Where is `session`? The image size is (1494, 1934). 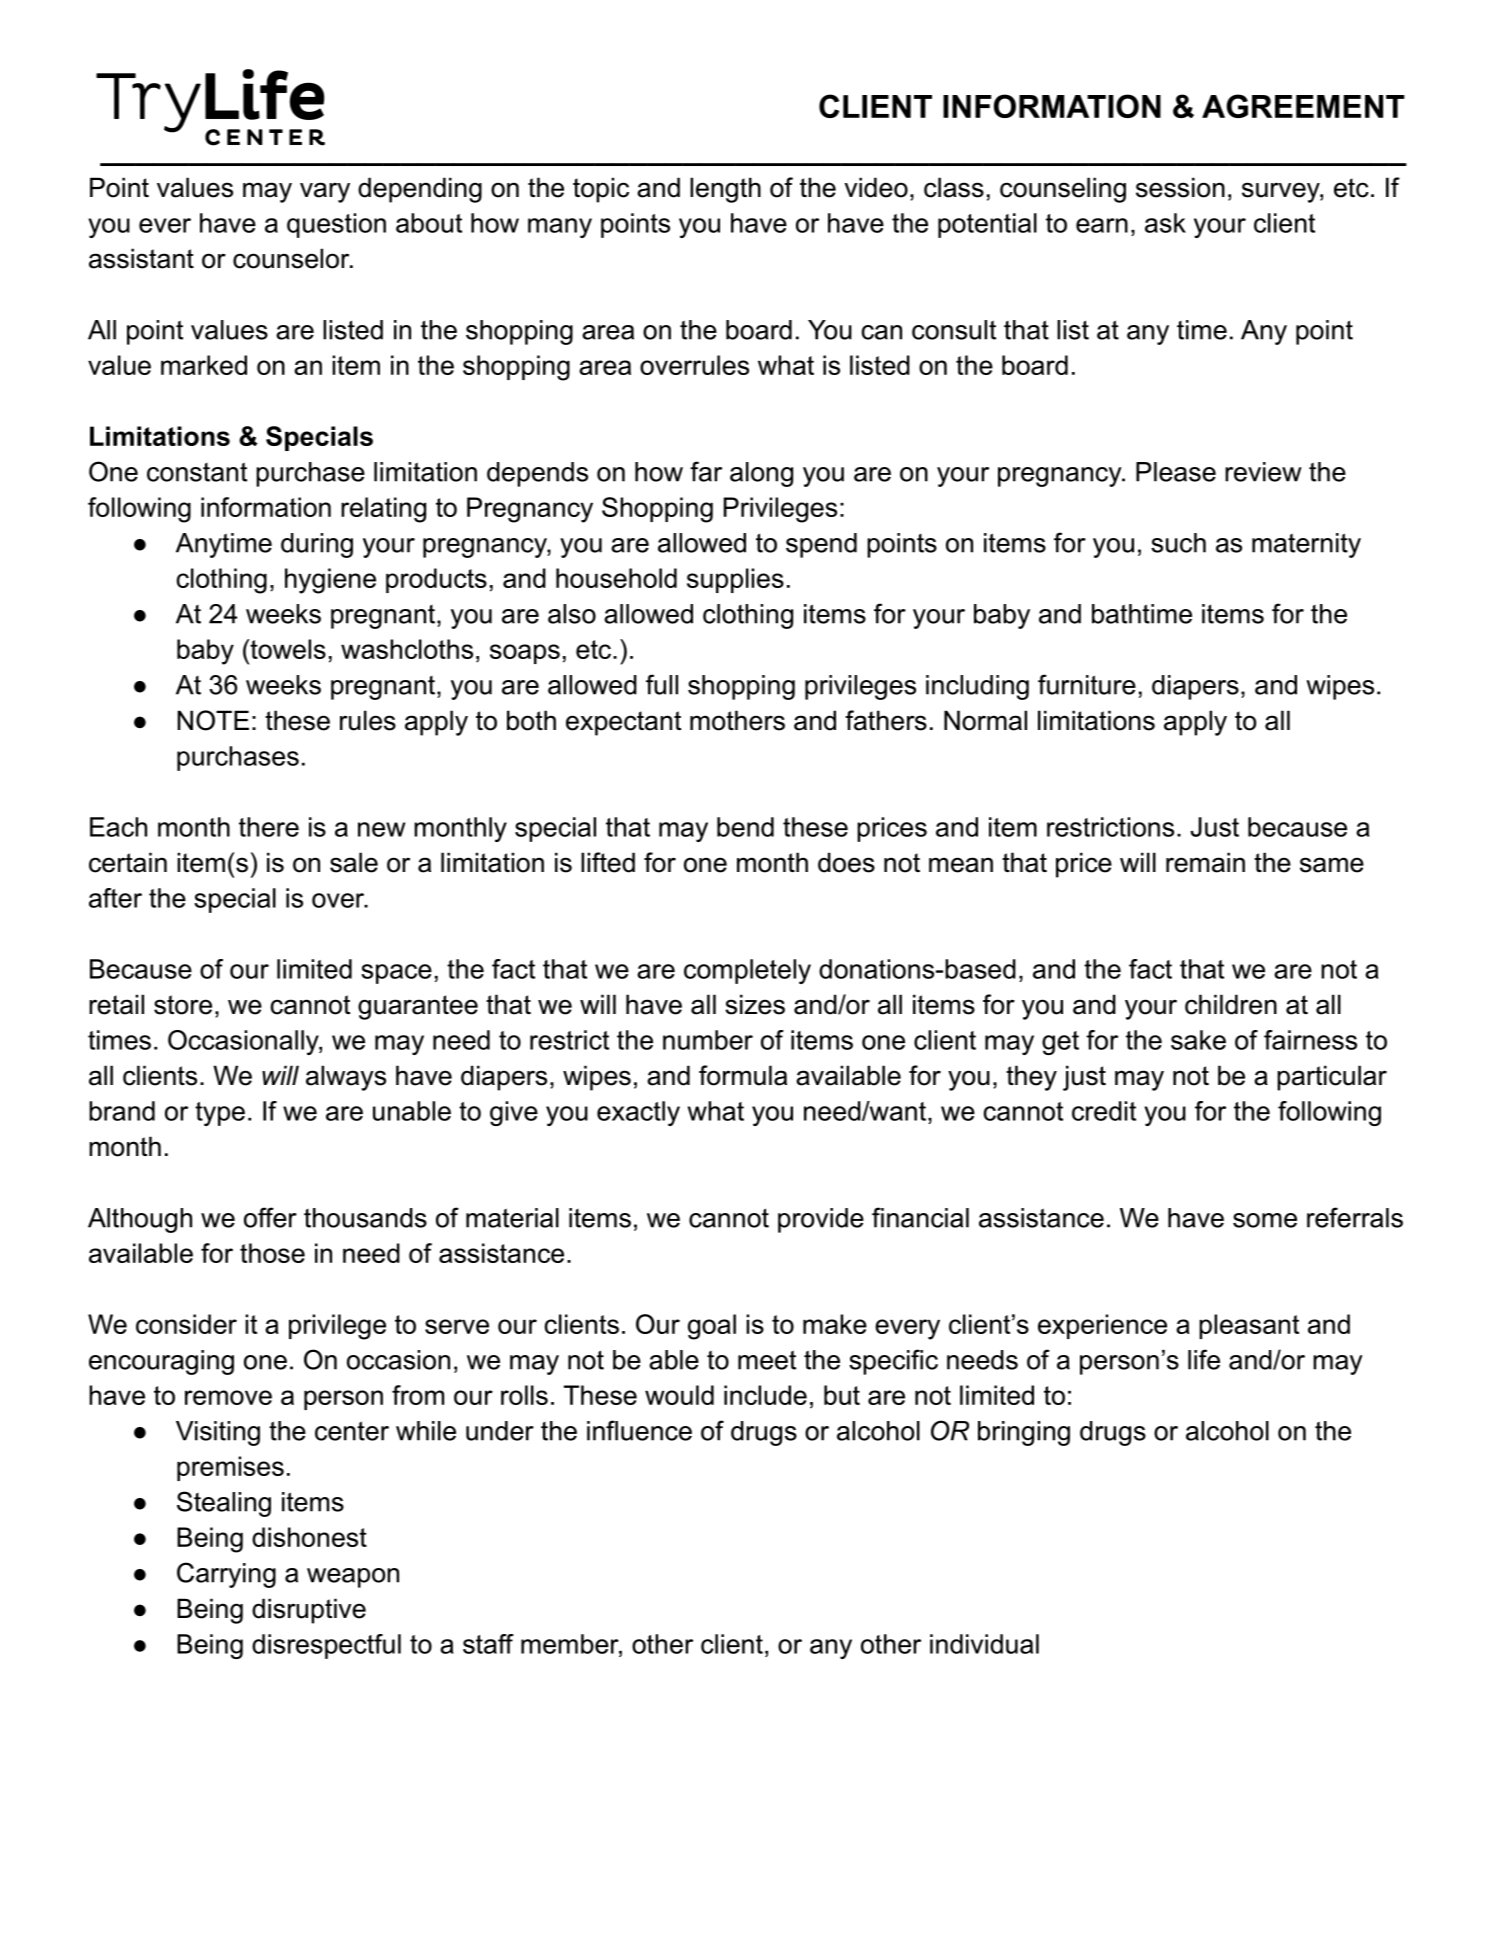 session is located at coordinates (1180, 187).
